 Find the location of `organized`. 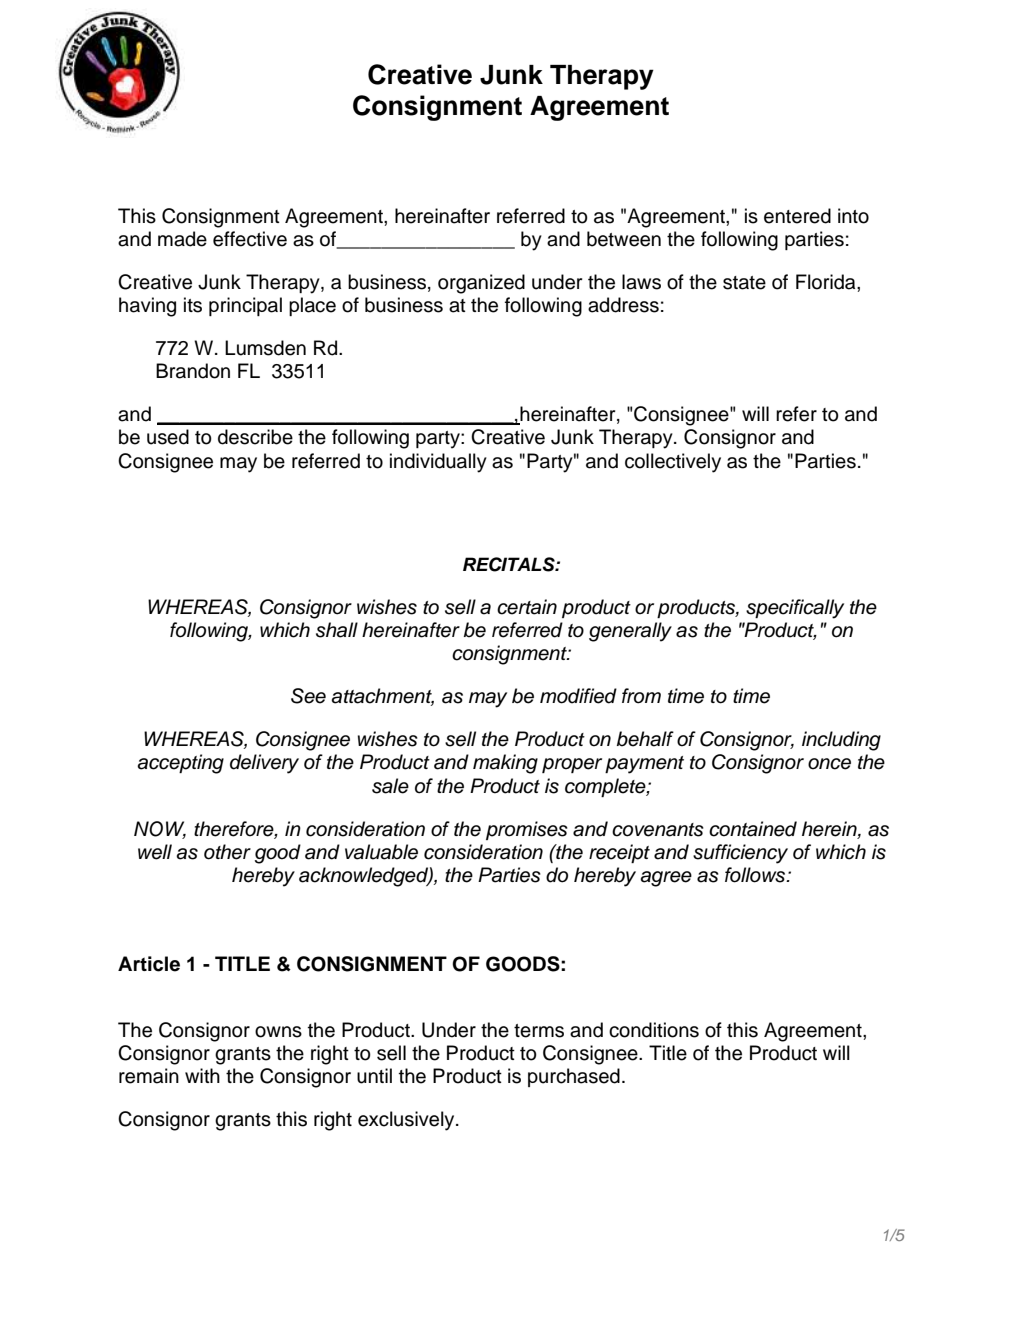

organized is located at coordinates (481, 284).
